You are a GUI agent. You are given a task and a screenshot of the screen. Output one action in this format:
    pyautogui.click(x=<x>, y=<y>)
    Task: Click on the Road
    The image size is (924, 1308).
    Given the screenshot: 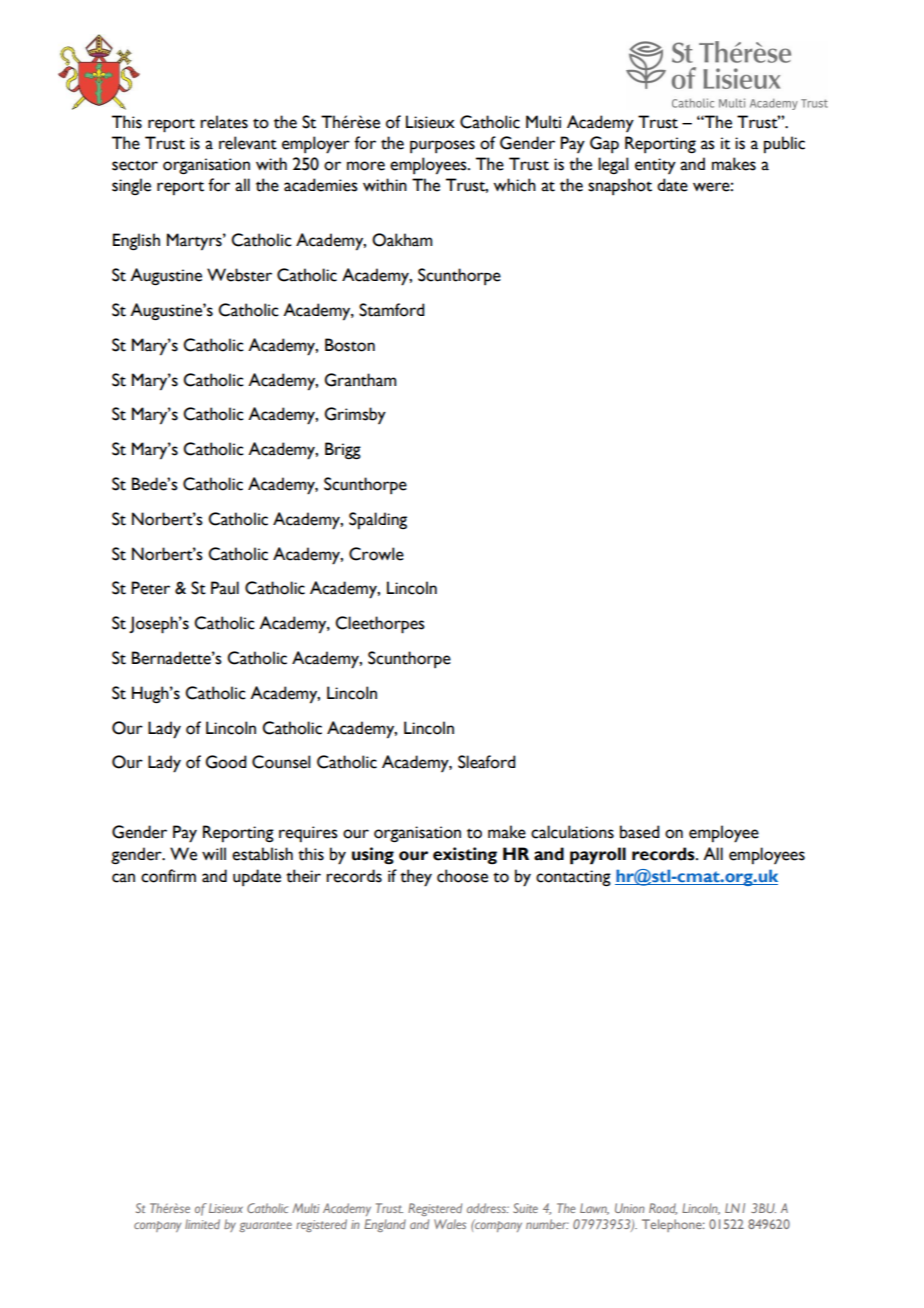 What is the action you would take?
    pyautogui.click(x=663, y=1209)
